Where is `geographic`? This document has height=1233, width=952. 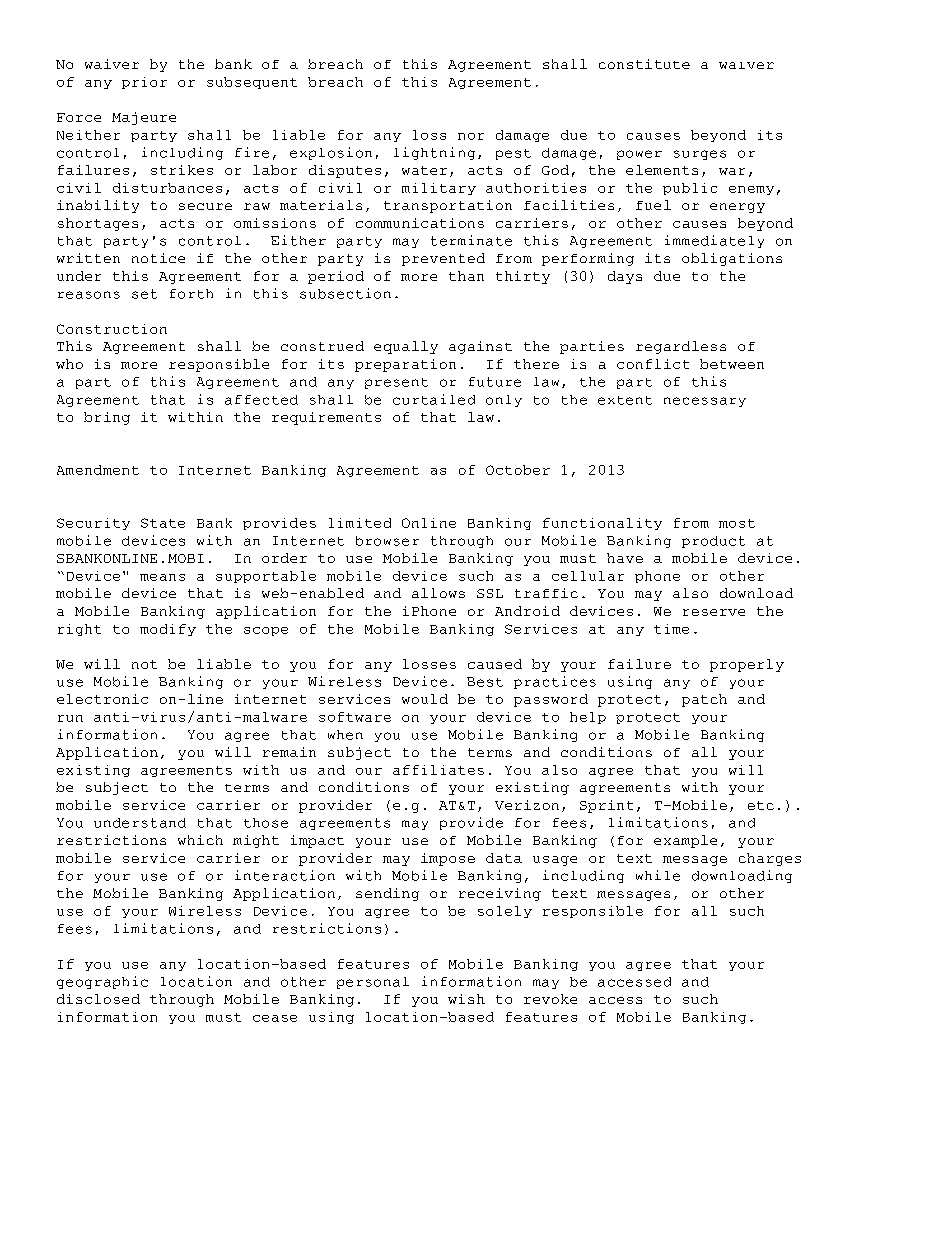 geographic is located at coordinates (102, 982).
